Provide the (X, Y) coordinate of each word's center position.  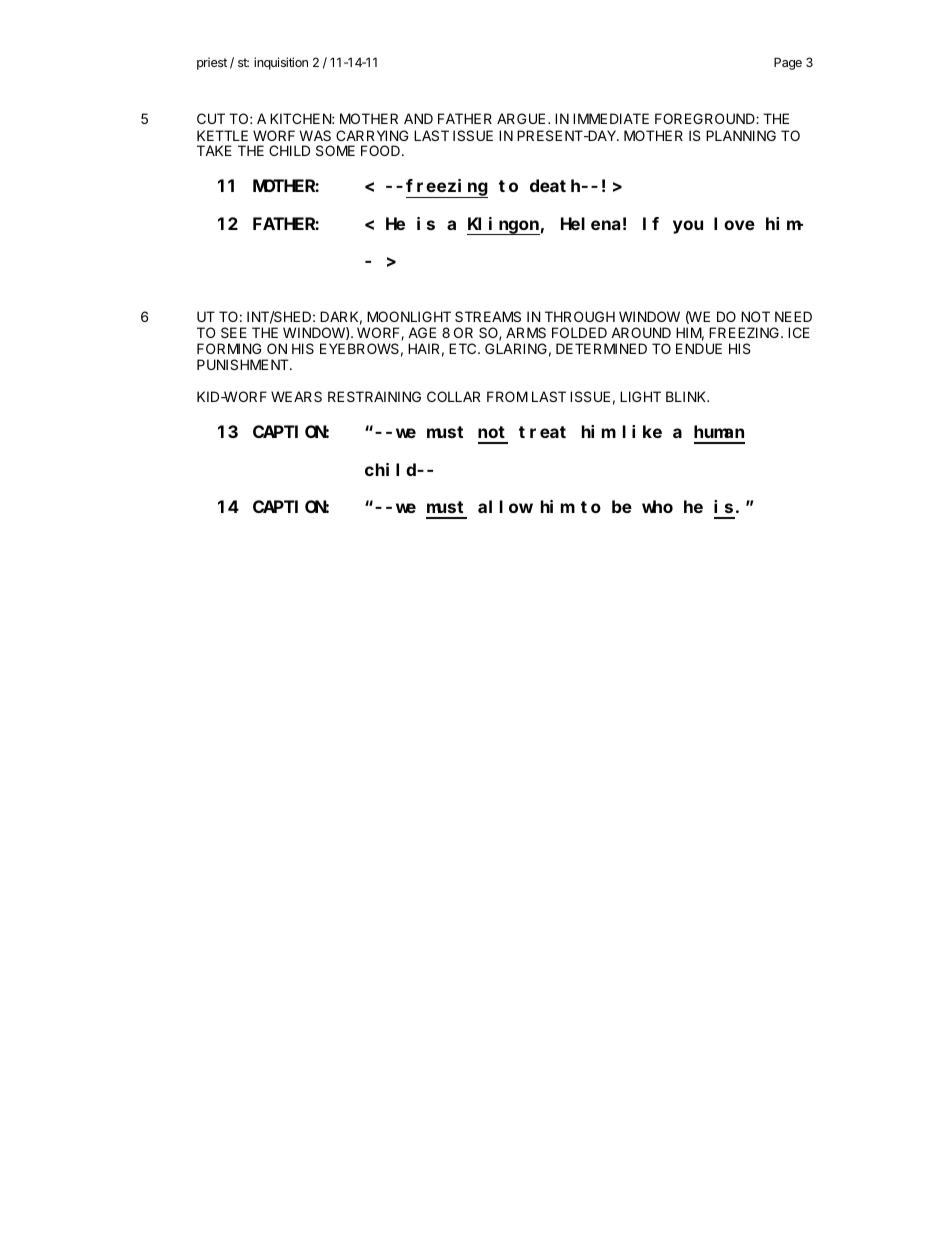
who (657, 506)
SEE (234, 332)
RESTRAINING (374, 396)
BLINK (687, 396)
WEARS (296, 396)
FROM (507, 396)
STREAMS (488, 316)
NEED (793, 316)
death (556, 186)
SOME (335, 150)
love (734, 223)
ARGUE (521, 118)
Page (788, 63)
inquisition (281, 63)
